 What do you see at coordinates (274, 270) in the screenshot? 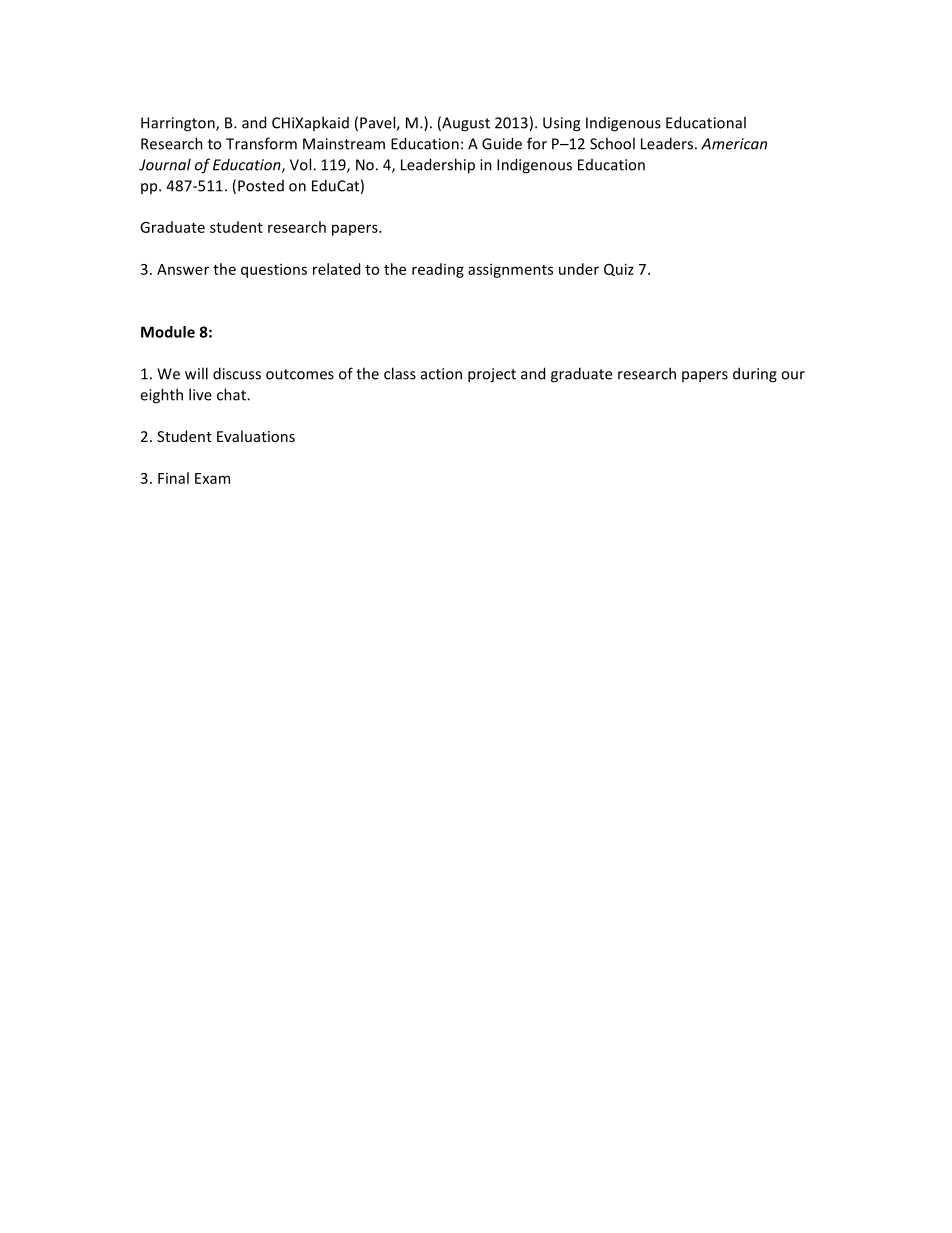
I see `questions` at bounding box center [274, 270].
